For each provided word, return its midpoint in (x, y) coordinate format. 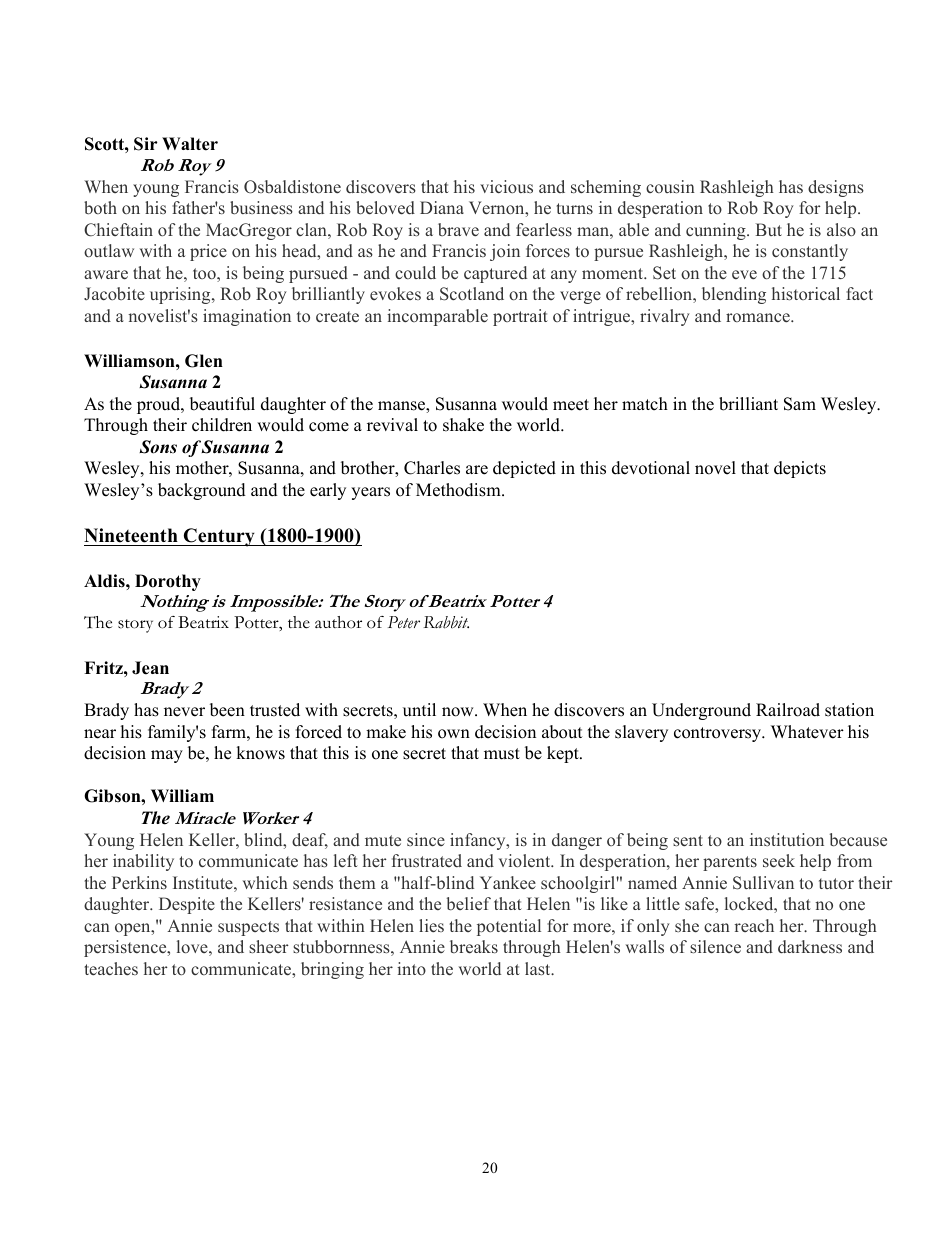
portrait (520, 317)
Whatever (807, 732)
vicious (506, 186)
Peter (404, 622)
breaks (474, 947)
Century (219, 537)
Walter (190, 144)
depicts (800, 469)
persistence (126, 948)
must (502, 754)
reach (754, 925)
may (167, 756)
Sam (800, 404)
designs (836, 188)
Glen (204, 361)
